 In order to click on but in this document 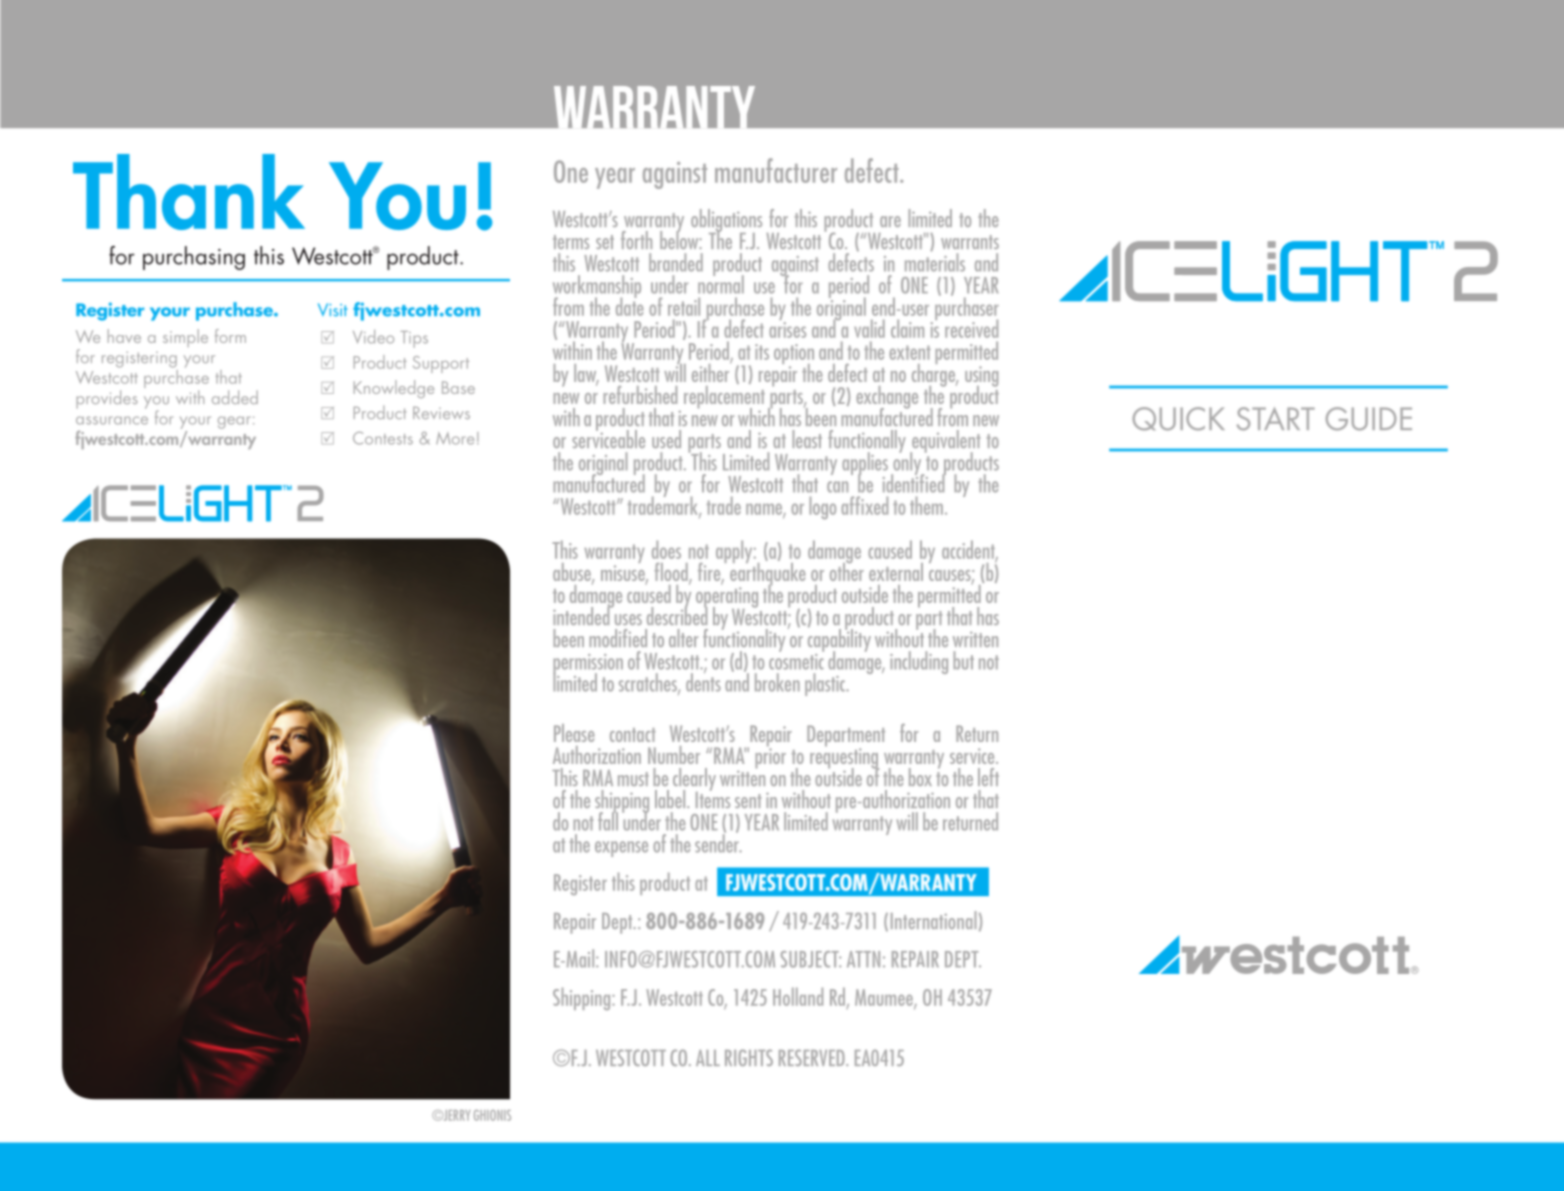, I will do `click(963, 660)`.
